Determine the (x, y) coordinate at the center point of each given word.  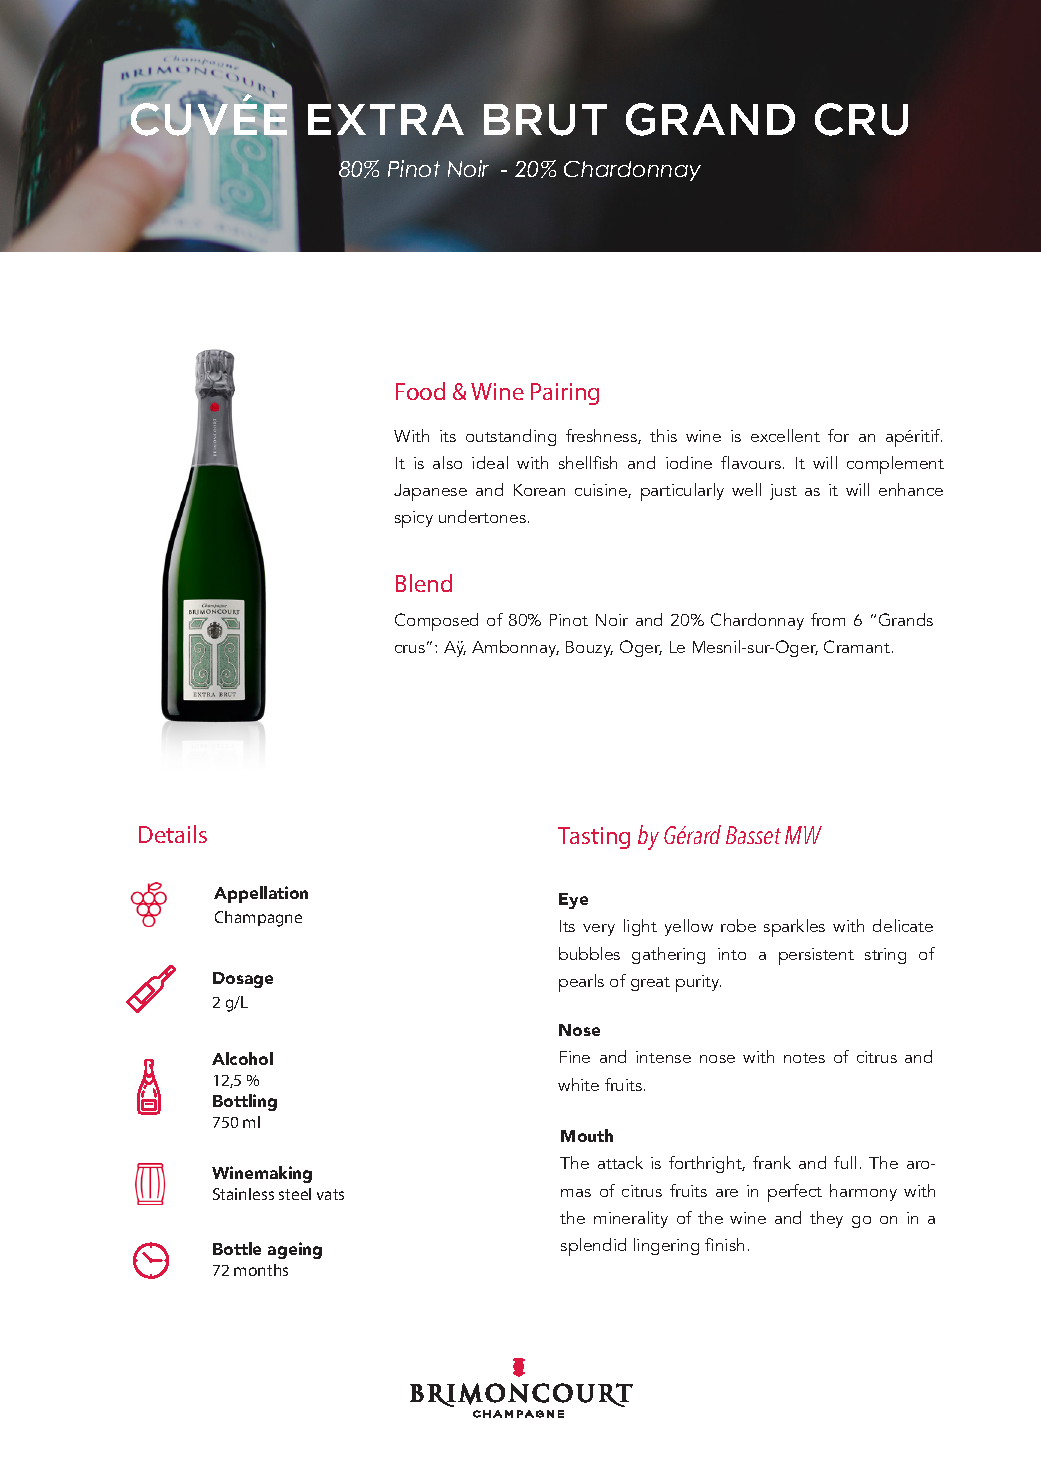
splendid (593, 1247)
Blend (424, 583)
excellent (785, 435)
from (828, 619)
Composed (436, 622)
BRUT (545, 119)
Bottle (237, 1248)
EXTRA (386, 119)
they (826, 1219)
